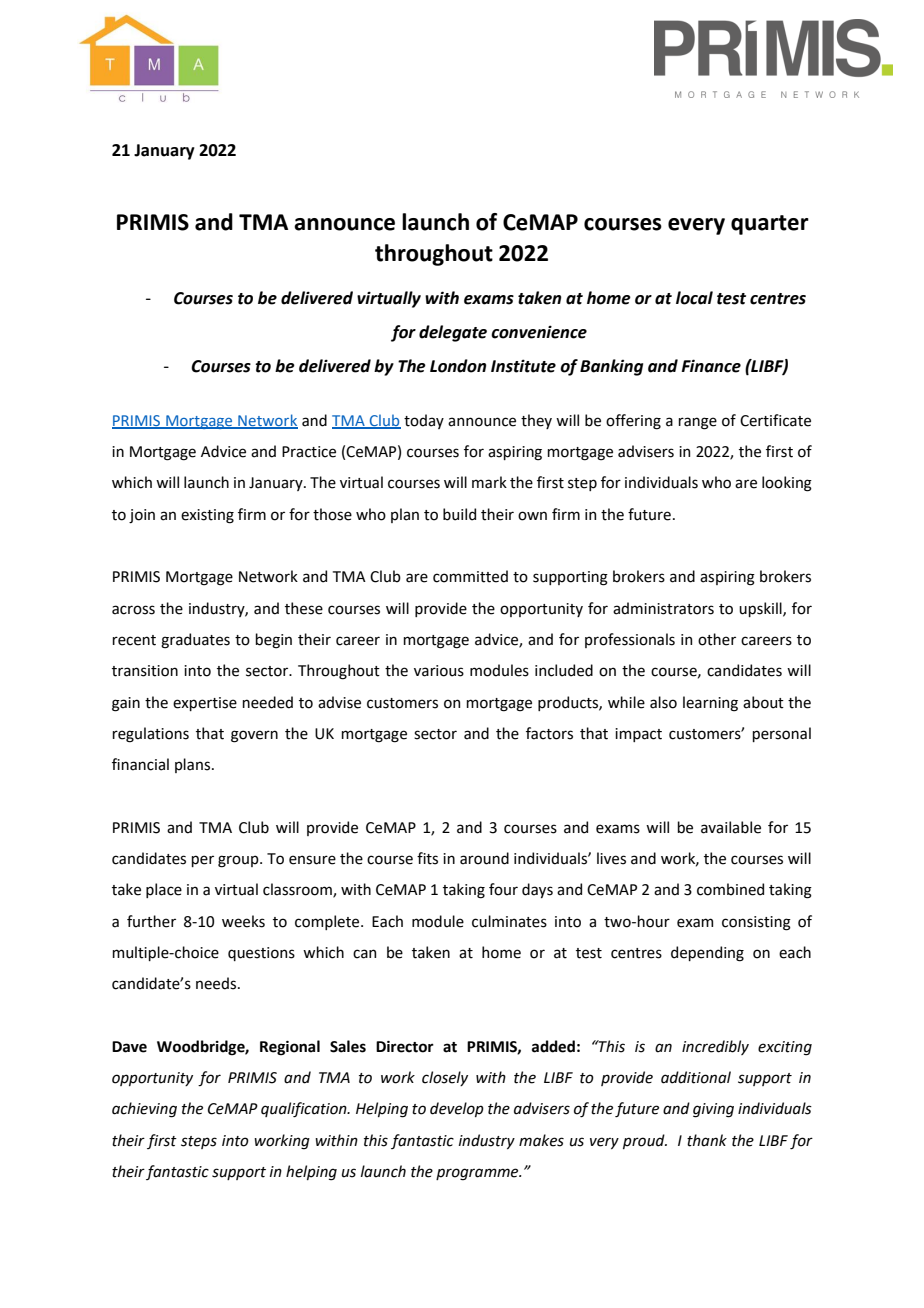 The height and width of the screenshot is (1308, 924). What do you see at coordinates (243, 921) in the screenshot?
I see `weeks` at bounding box center [243, 921].
